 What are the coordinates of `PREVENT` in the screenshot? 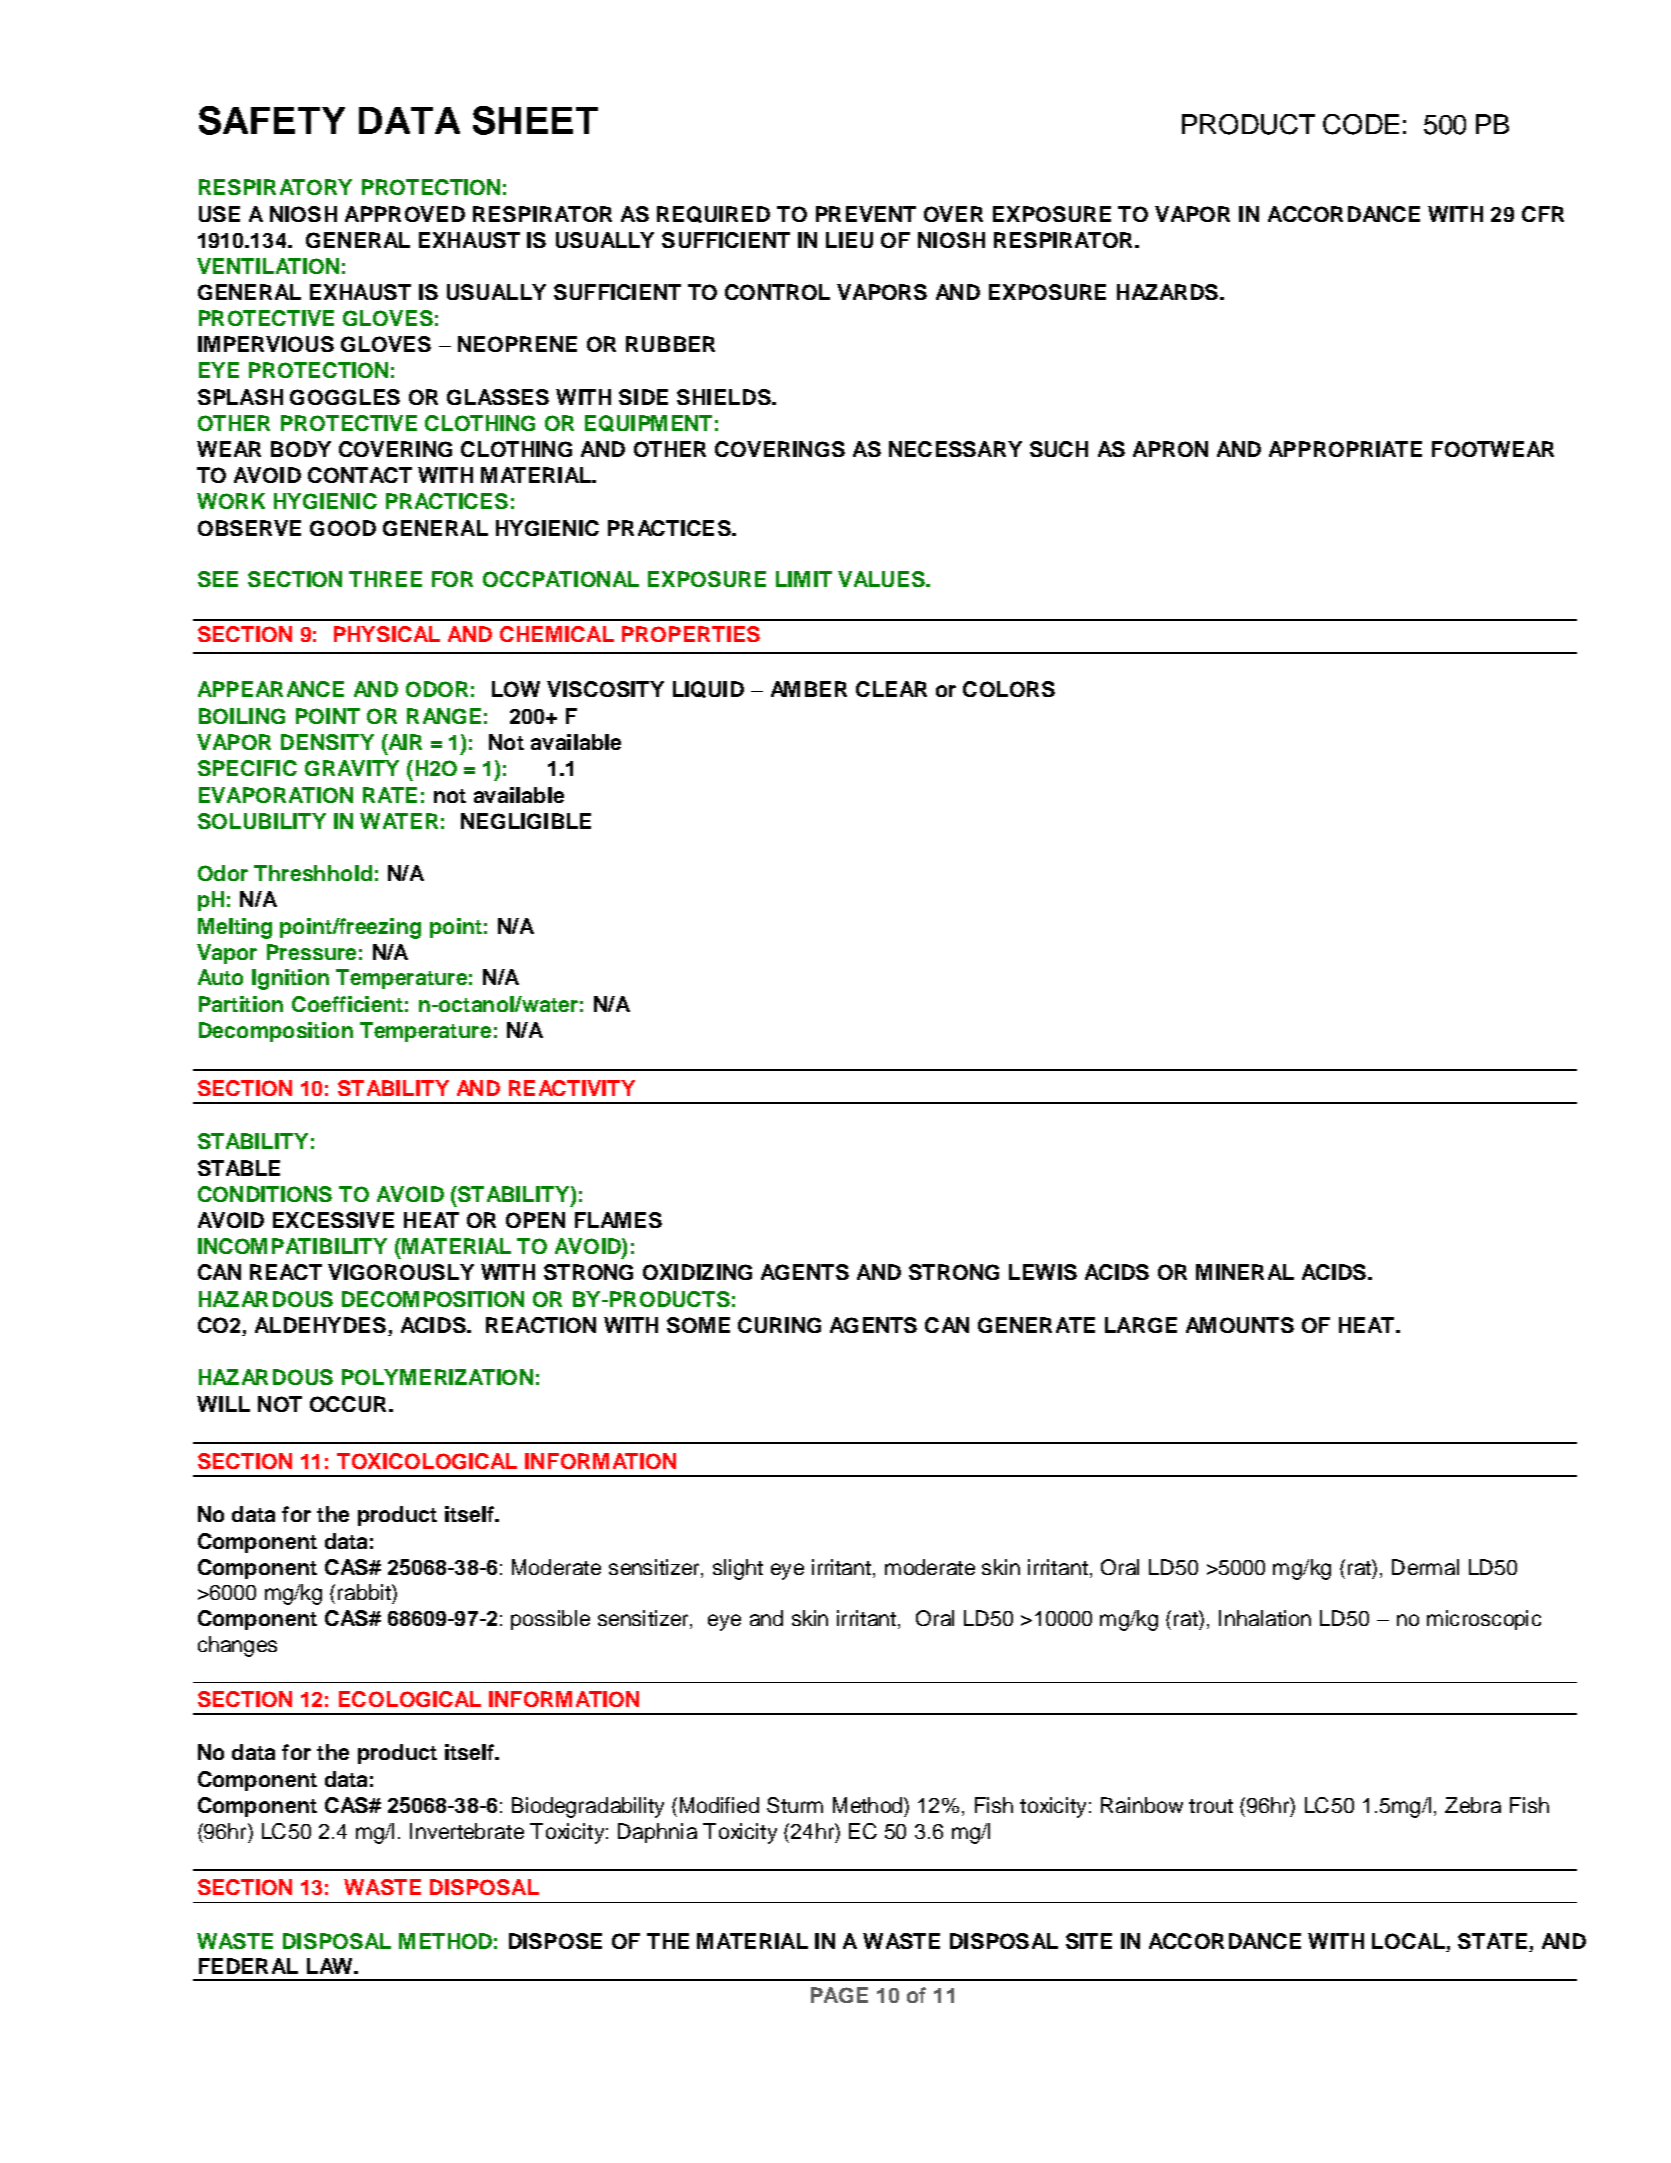 It's located at (866, 214).
